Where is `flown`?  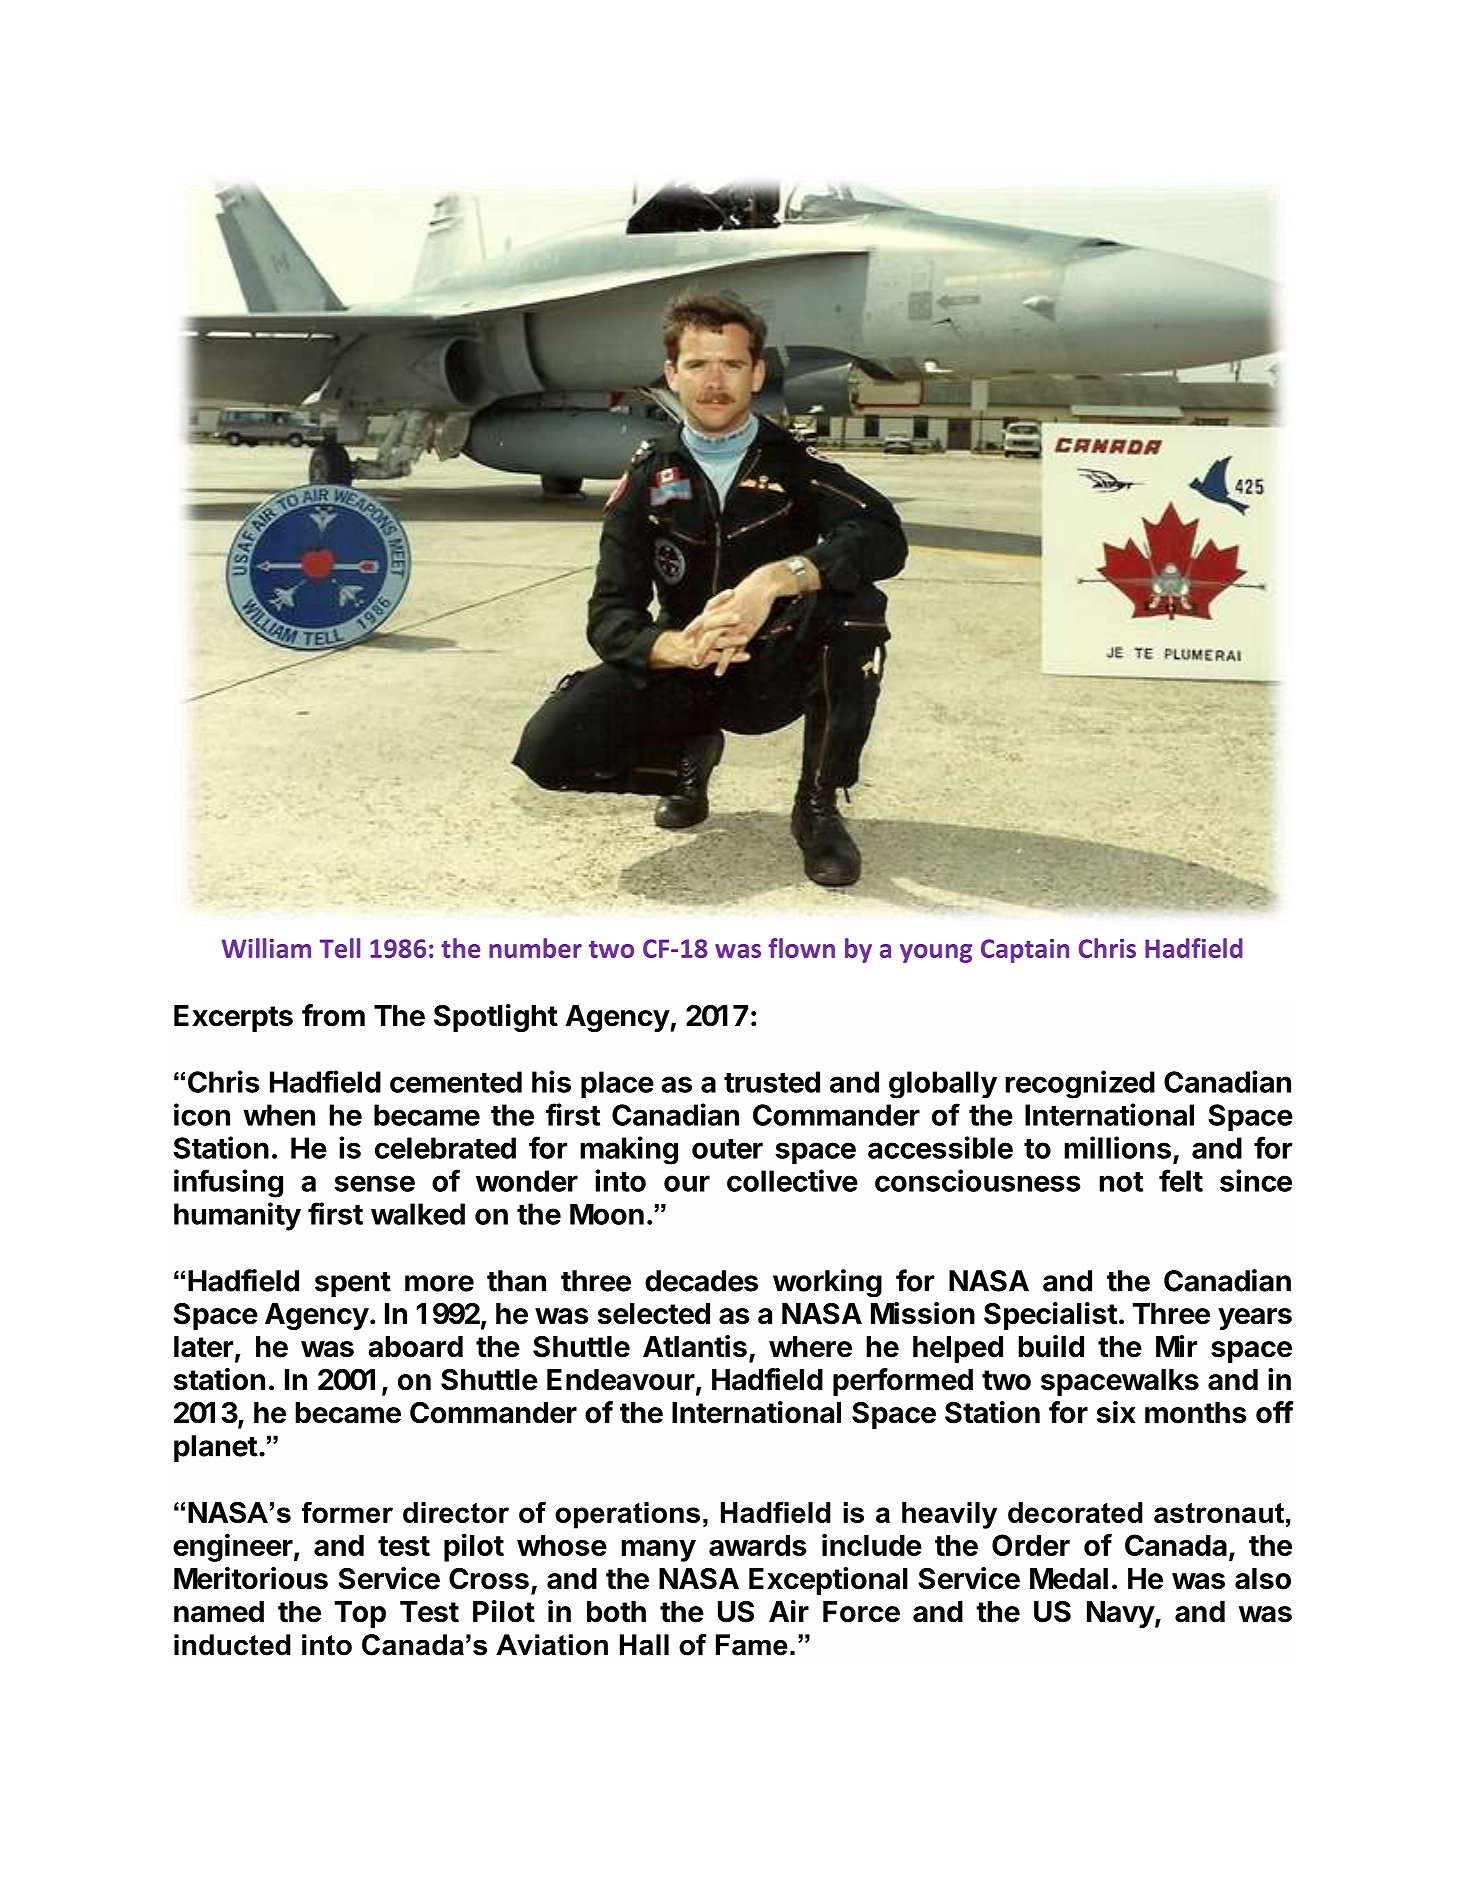
flown is located at coordinates (801, 948).
